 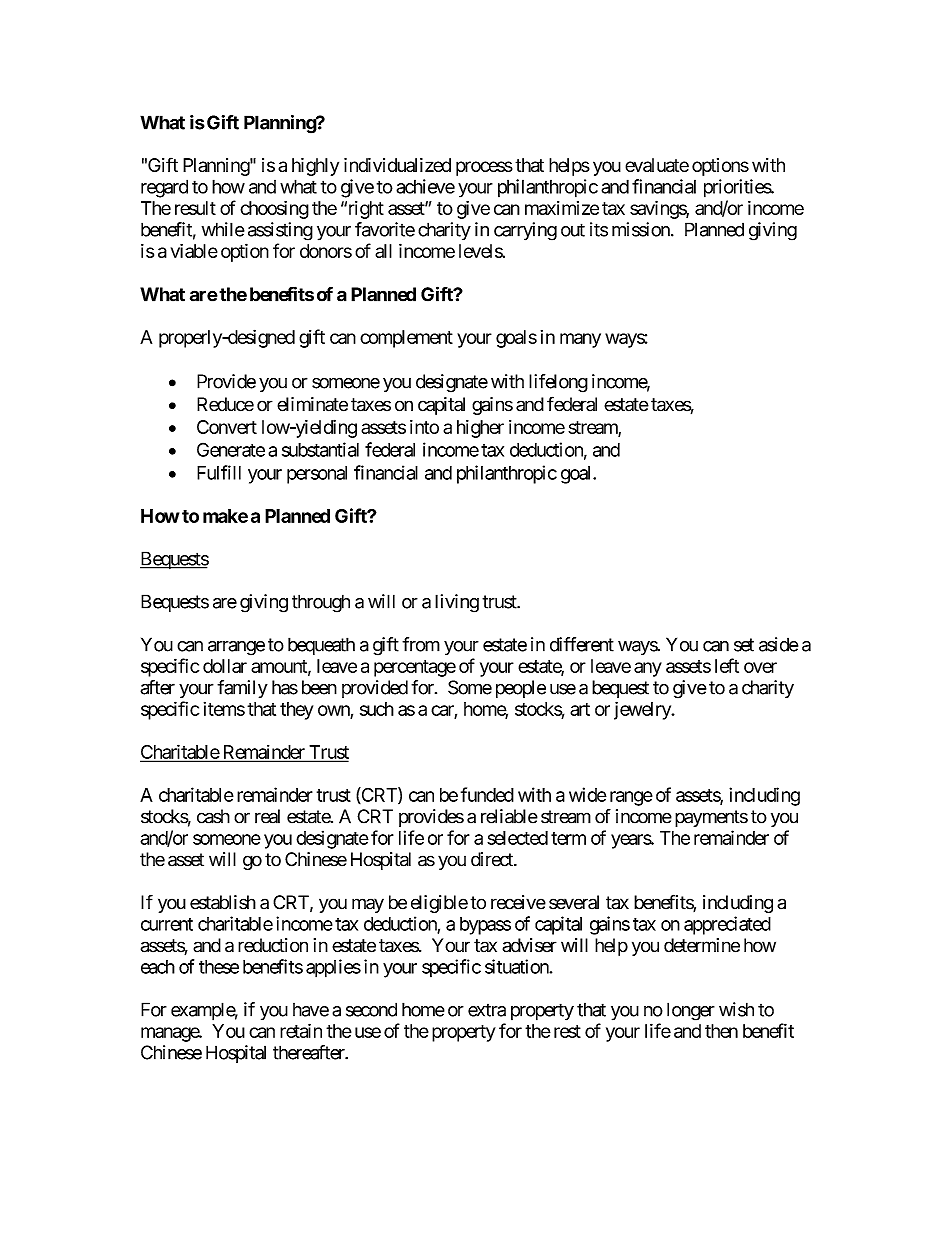 I want to click on individualized, so click(x=397, y=165).
